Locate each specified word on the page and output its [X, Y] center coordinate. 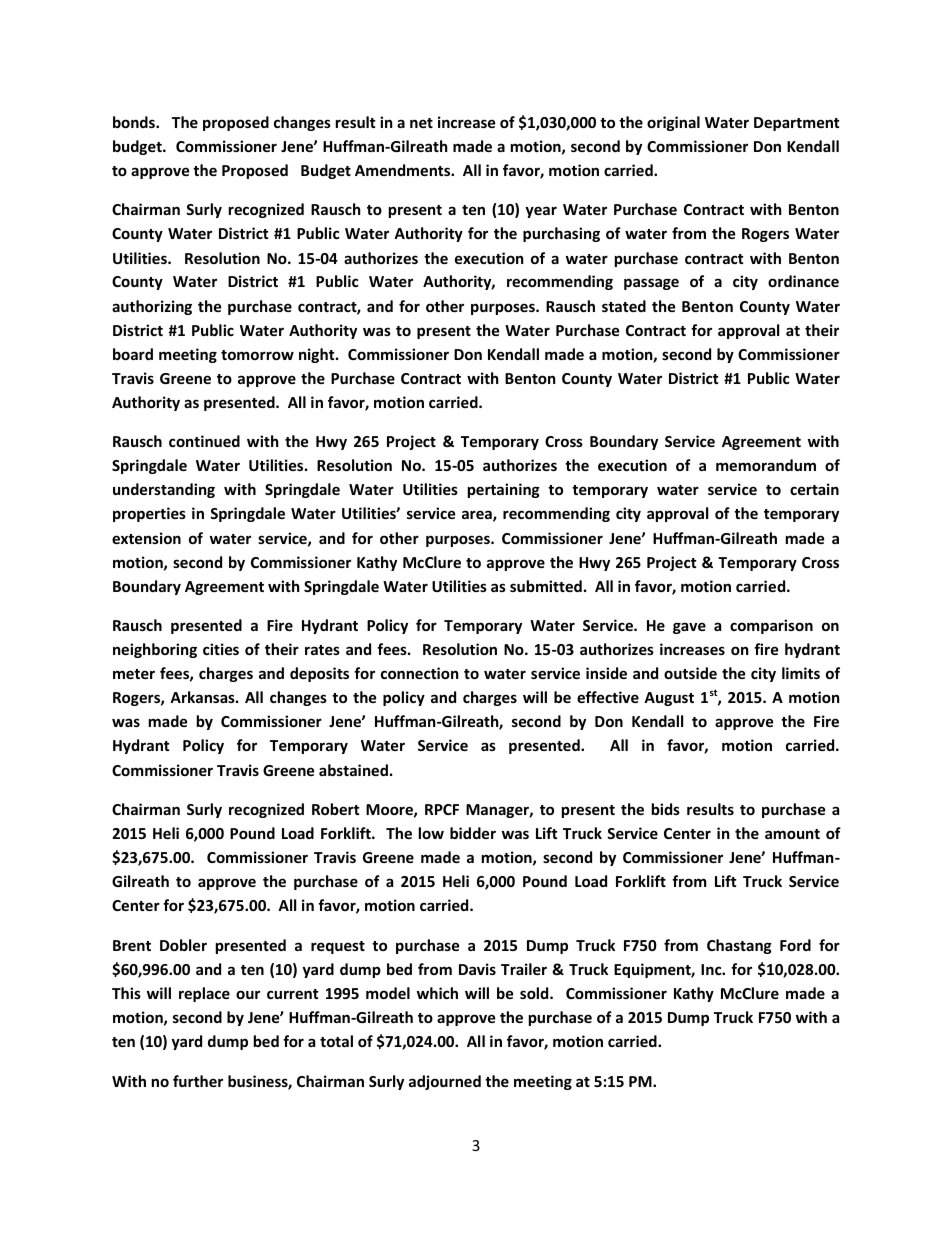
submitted [546, 586]
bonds [135, 122]
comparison [771, 626]
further [198, 1081]
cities [221, 649]
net [421, 123]
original [673, 123]
